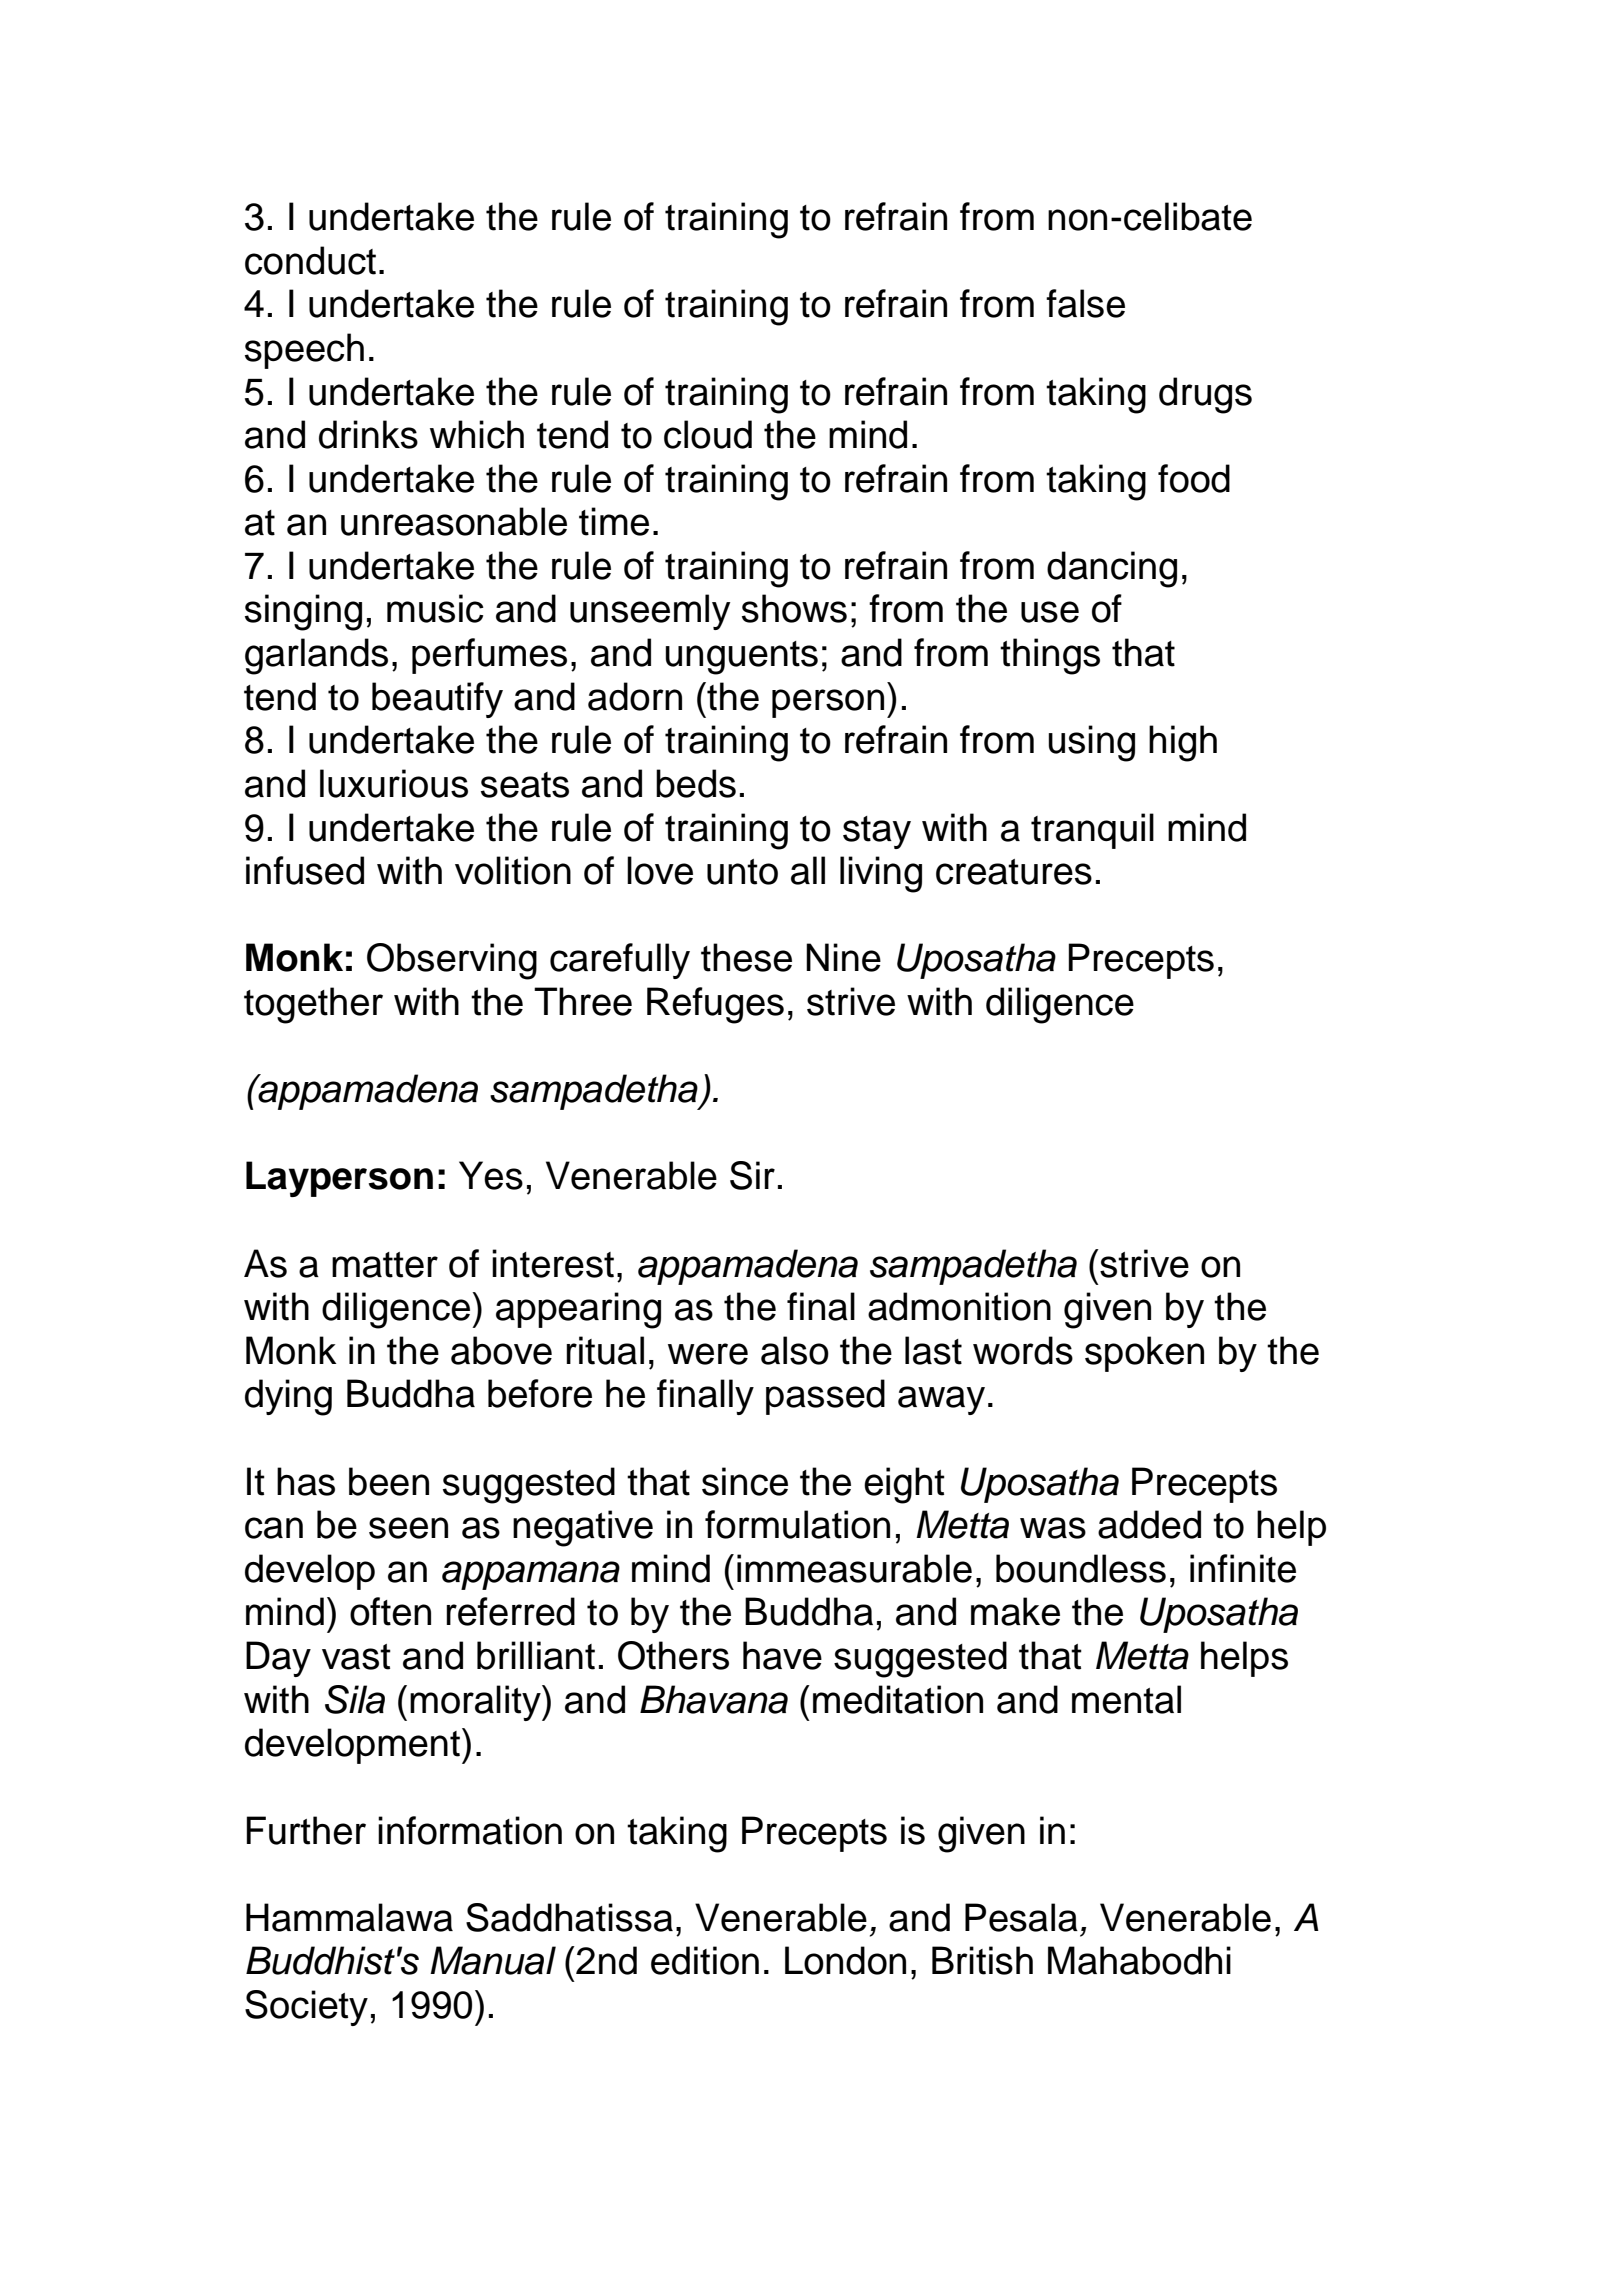  I want to click on unto, so click(742, 872).
